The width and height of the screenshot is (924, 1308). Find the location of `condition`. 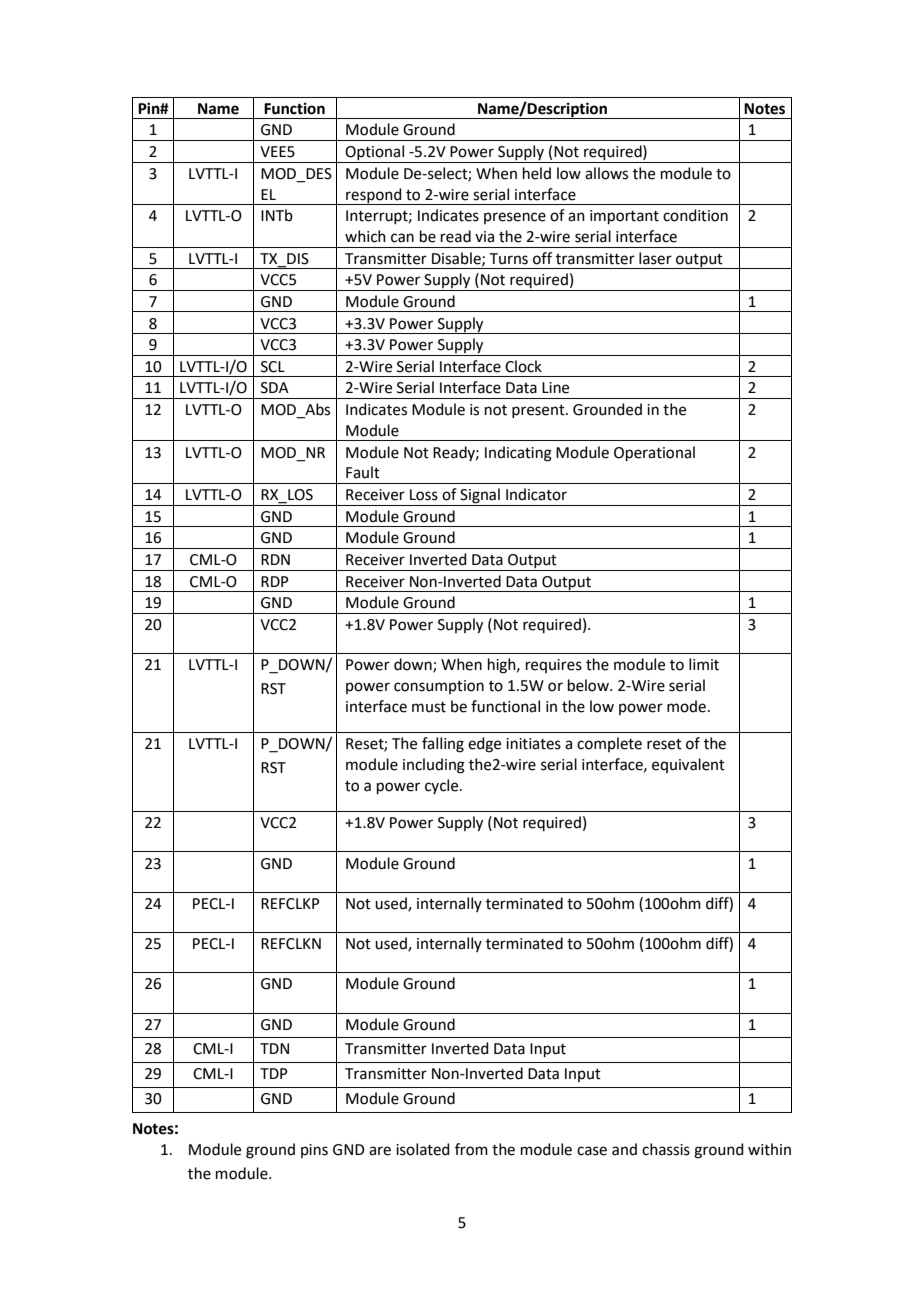

condition is located at coordinates (695, 215).
